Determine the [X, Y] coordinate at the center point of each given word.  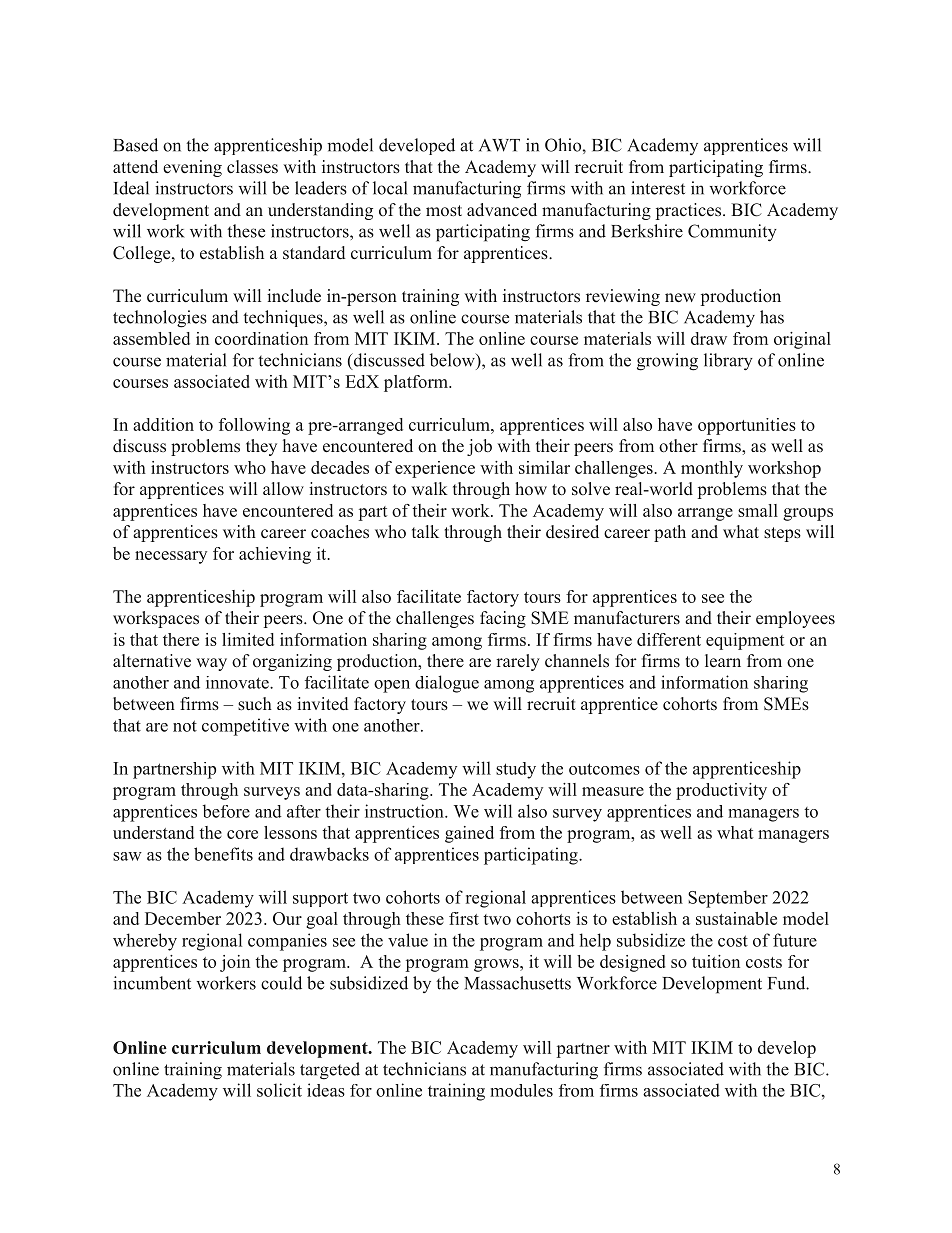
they [261, 447]
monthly [712, 469]
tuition [716, 961]
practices [690, 211]
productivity [721, 791]
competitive [245, 727]
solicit [279, 1090]
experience [435, 469]
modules [521, 1090]
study [516, 770]
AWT [499, 145]
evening [192, 168]
